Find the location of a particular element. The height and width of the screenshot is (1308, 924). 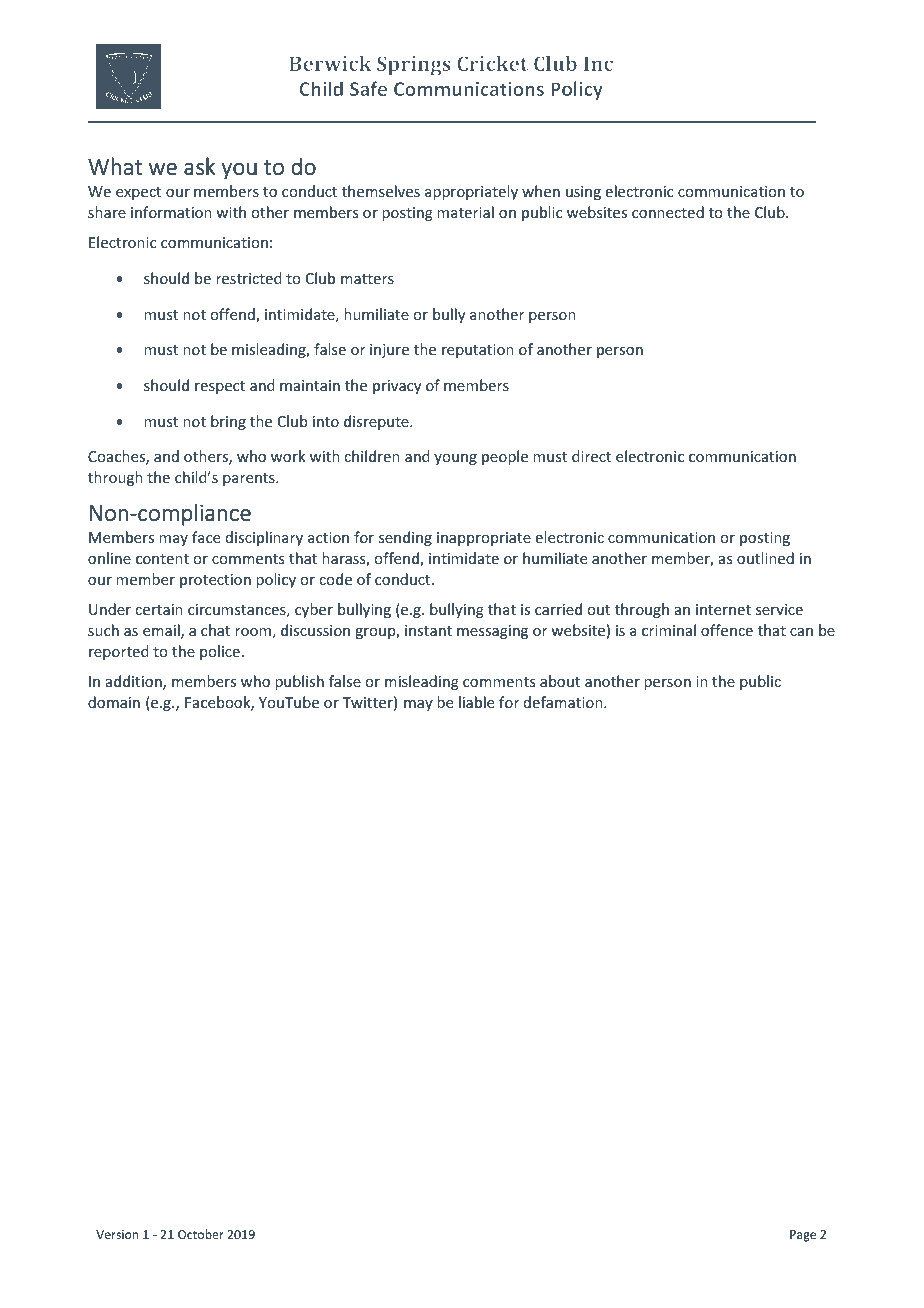

domain is located at coordinates (114, 702).
